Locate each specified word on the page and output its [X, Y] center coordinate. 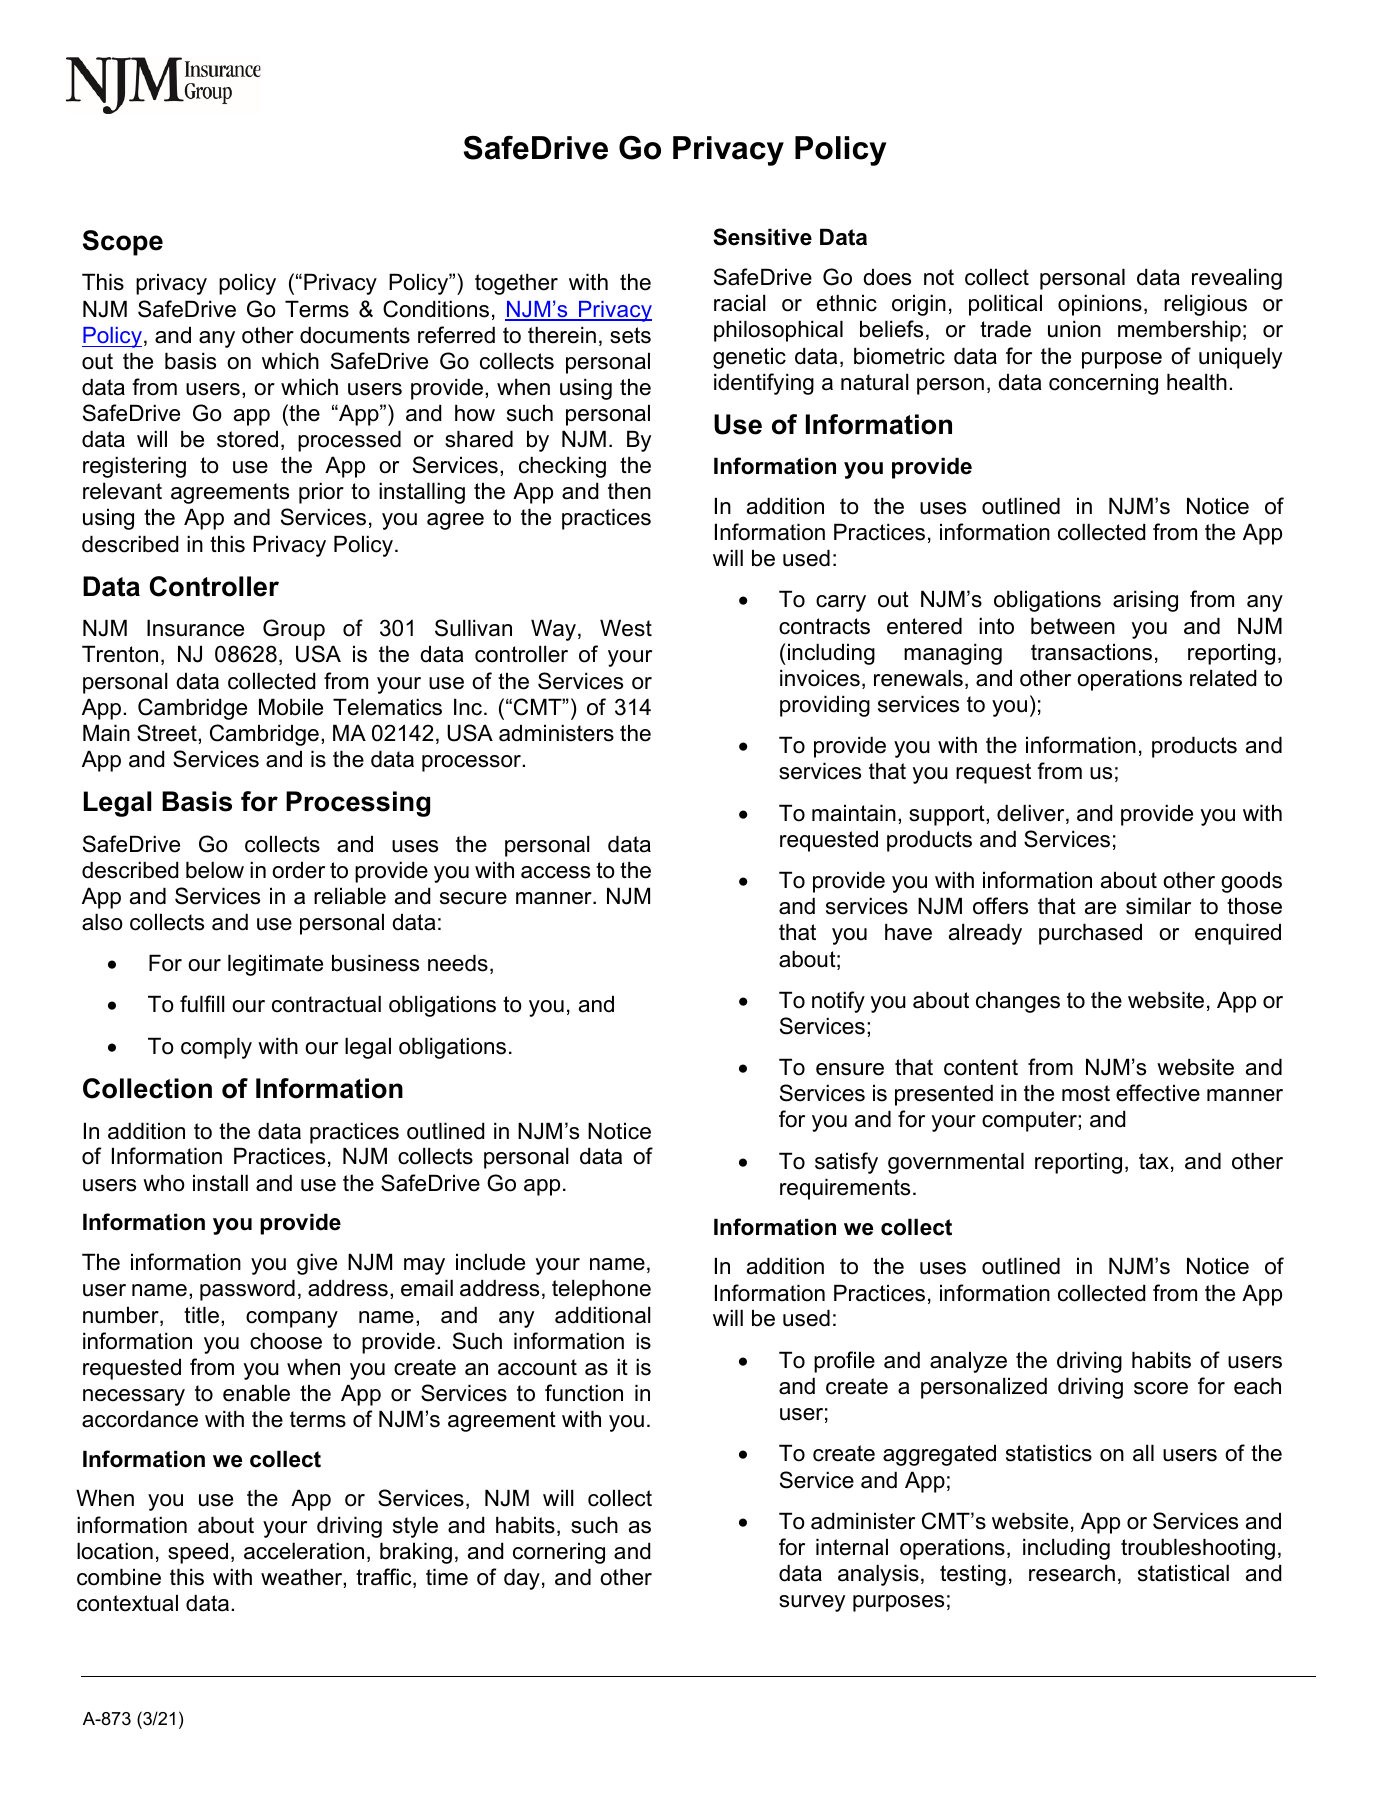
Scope [123, 243]
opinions [1100, 305]
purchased [1090, 934]
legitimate [275, 965]
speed [198, 1553]
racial [739, 303]
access [555, 872]
